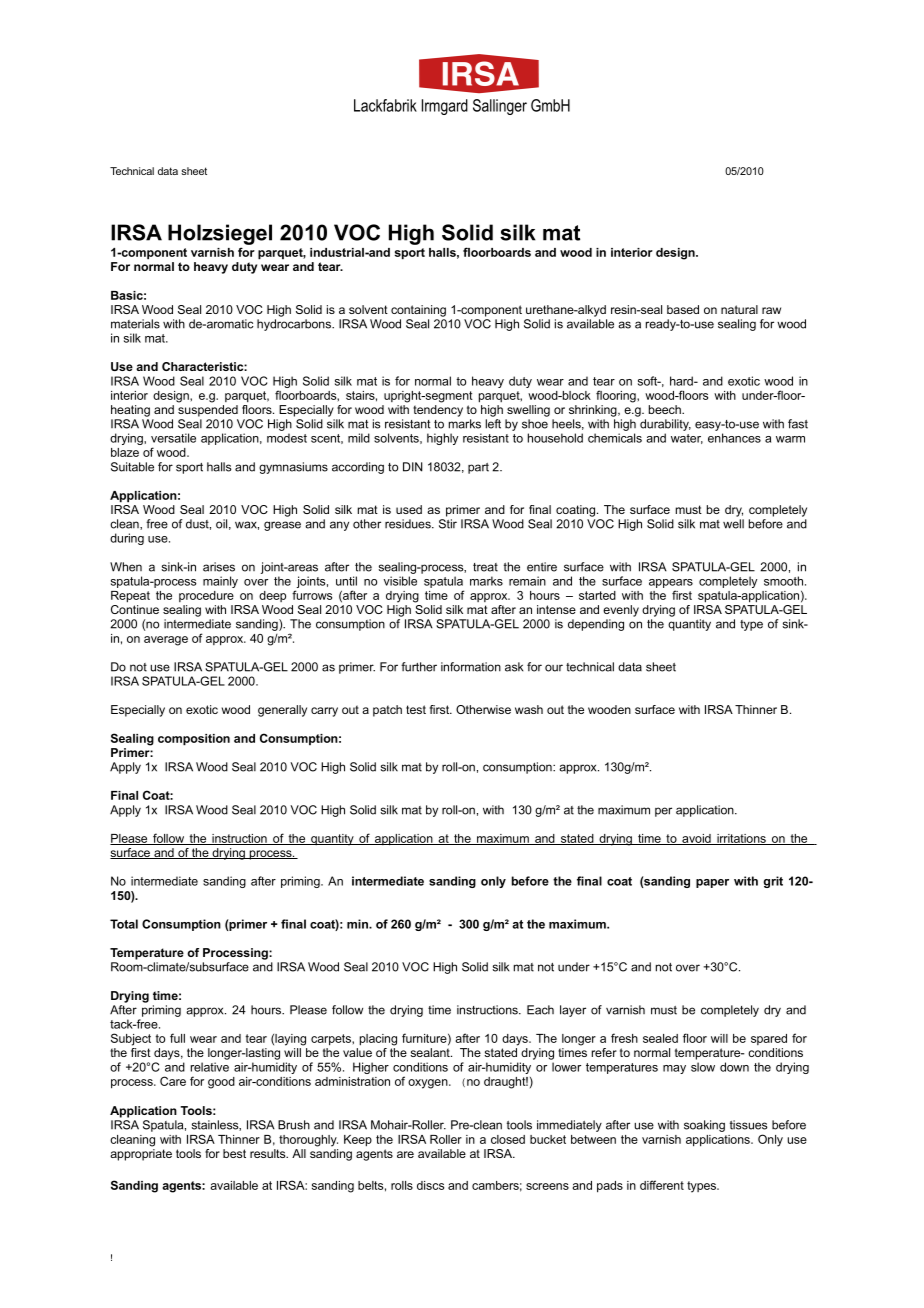 Image resolution: width=924 pixels, height=1308 pixels. Describe the element at coordinates (219, 567) in the document. I see `arises` at that location.
